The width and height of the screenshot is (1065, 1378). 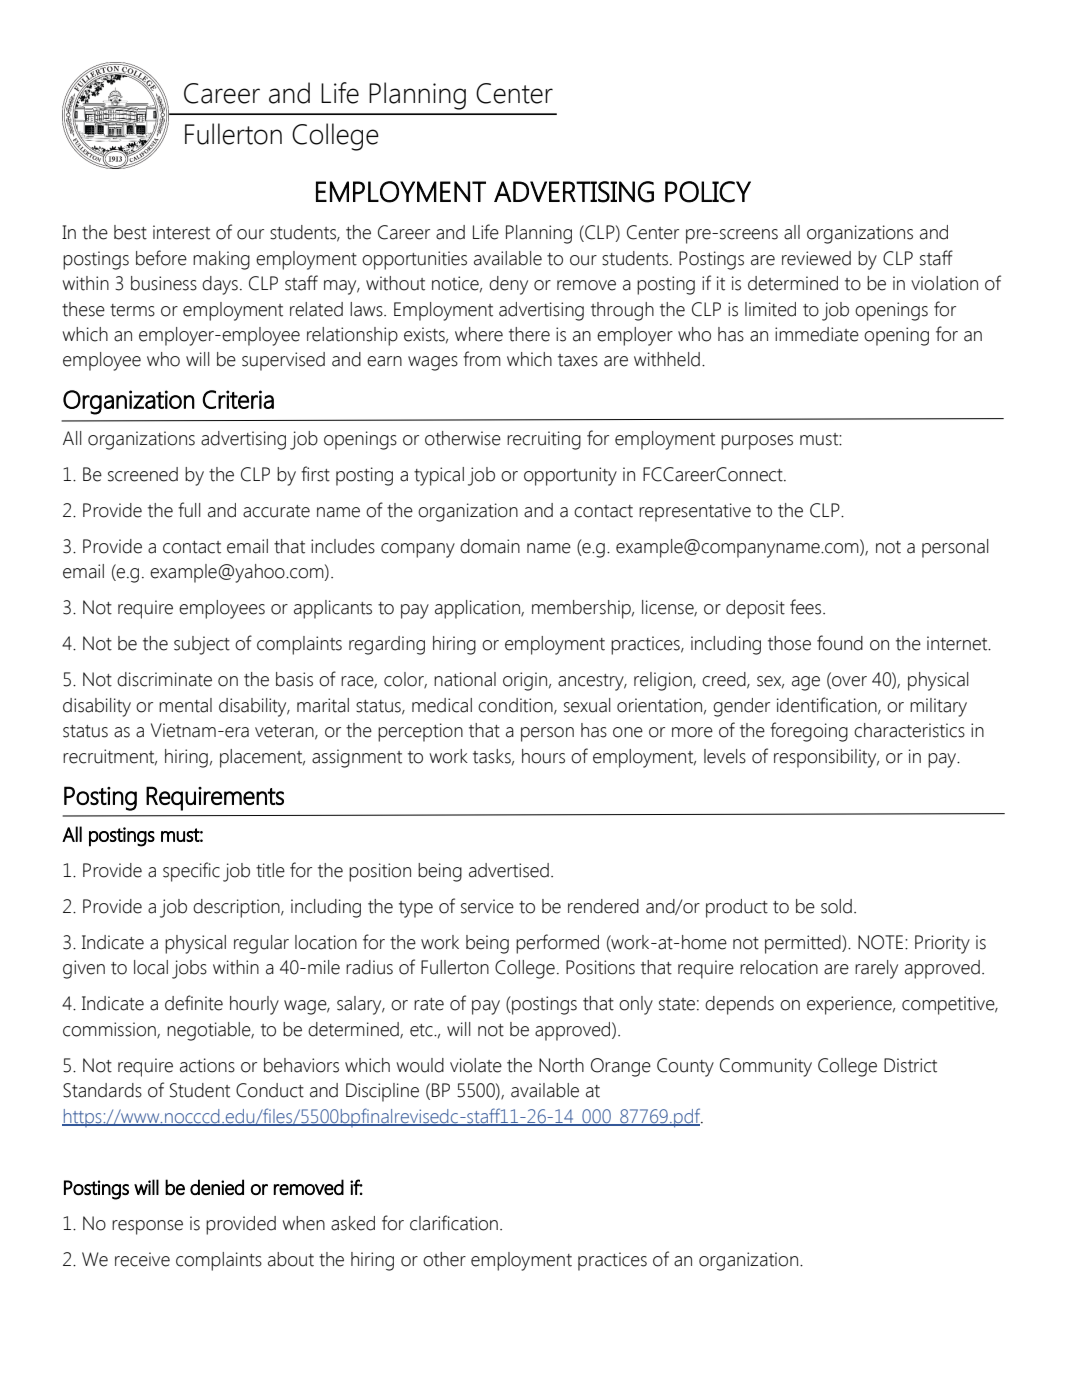 What do you see at coordinates (816, 258) in the screenshot?
I see `reviewed` at bounding box center [816, 258].
